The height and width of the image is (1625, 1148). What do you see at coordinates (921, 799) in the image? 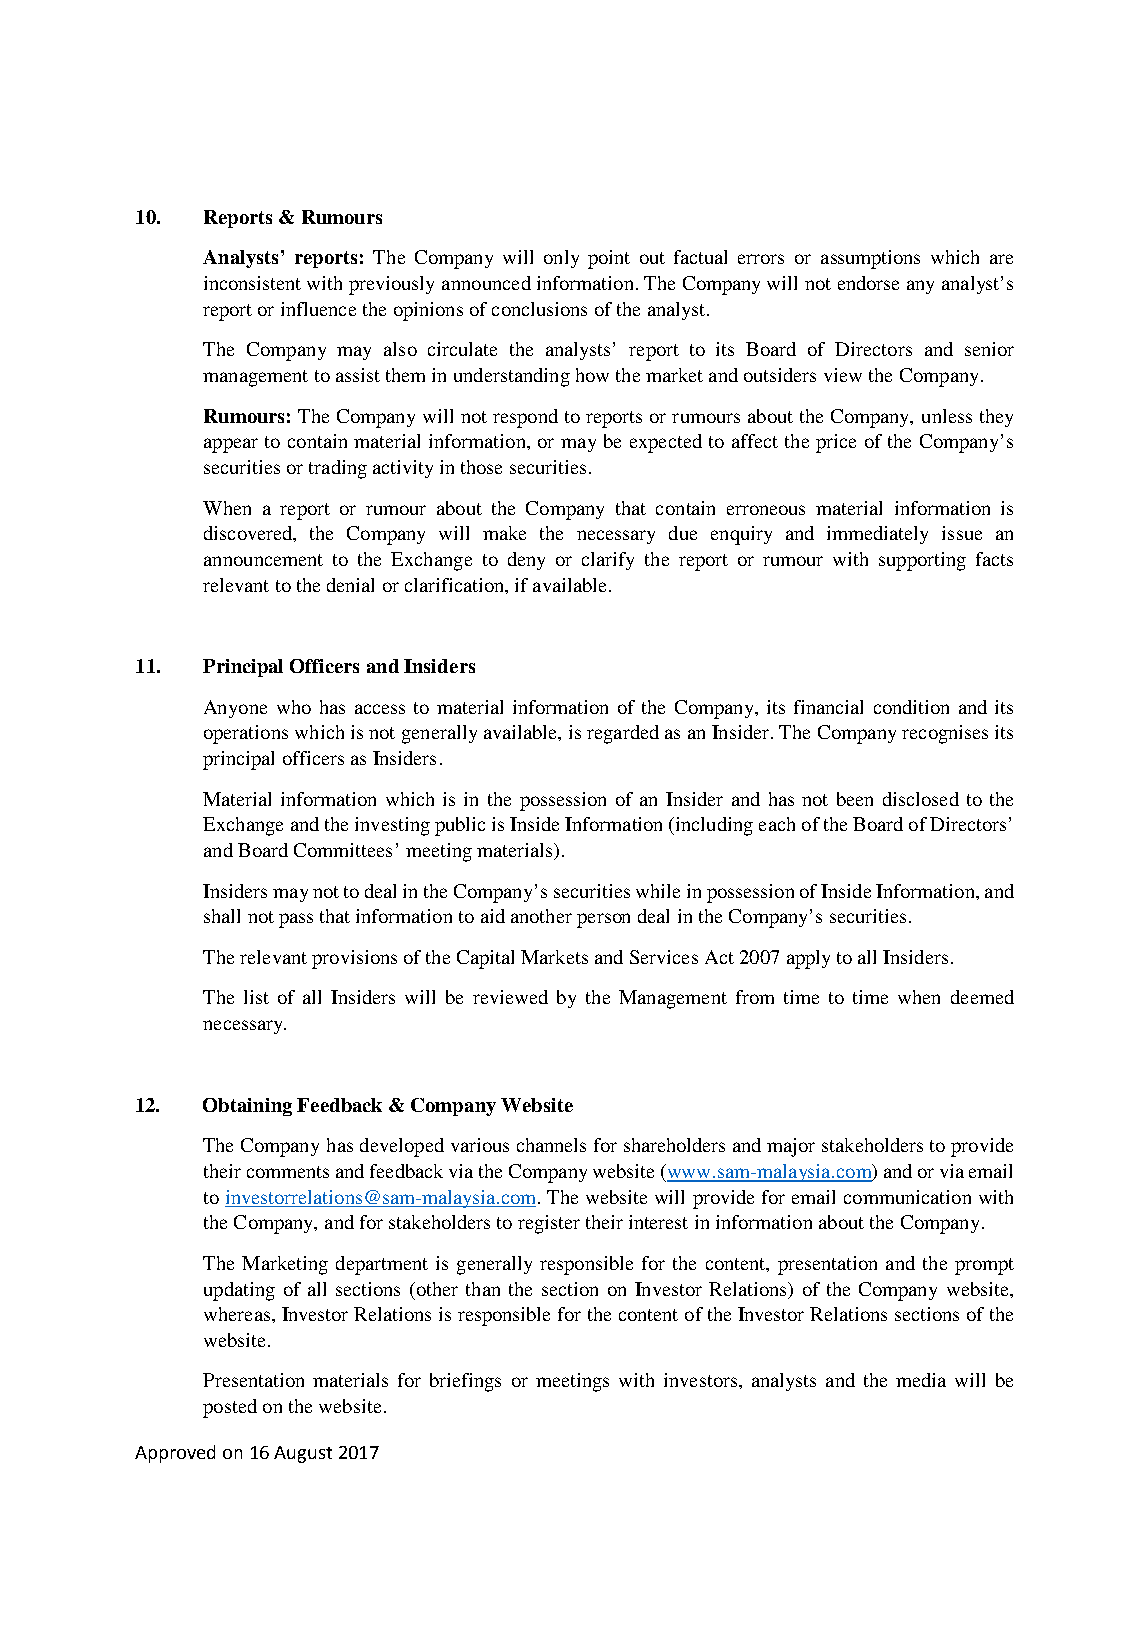
I see `disclosed` at bounding box center [921, 799].
